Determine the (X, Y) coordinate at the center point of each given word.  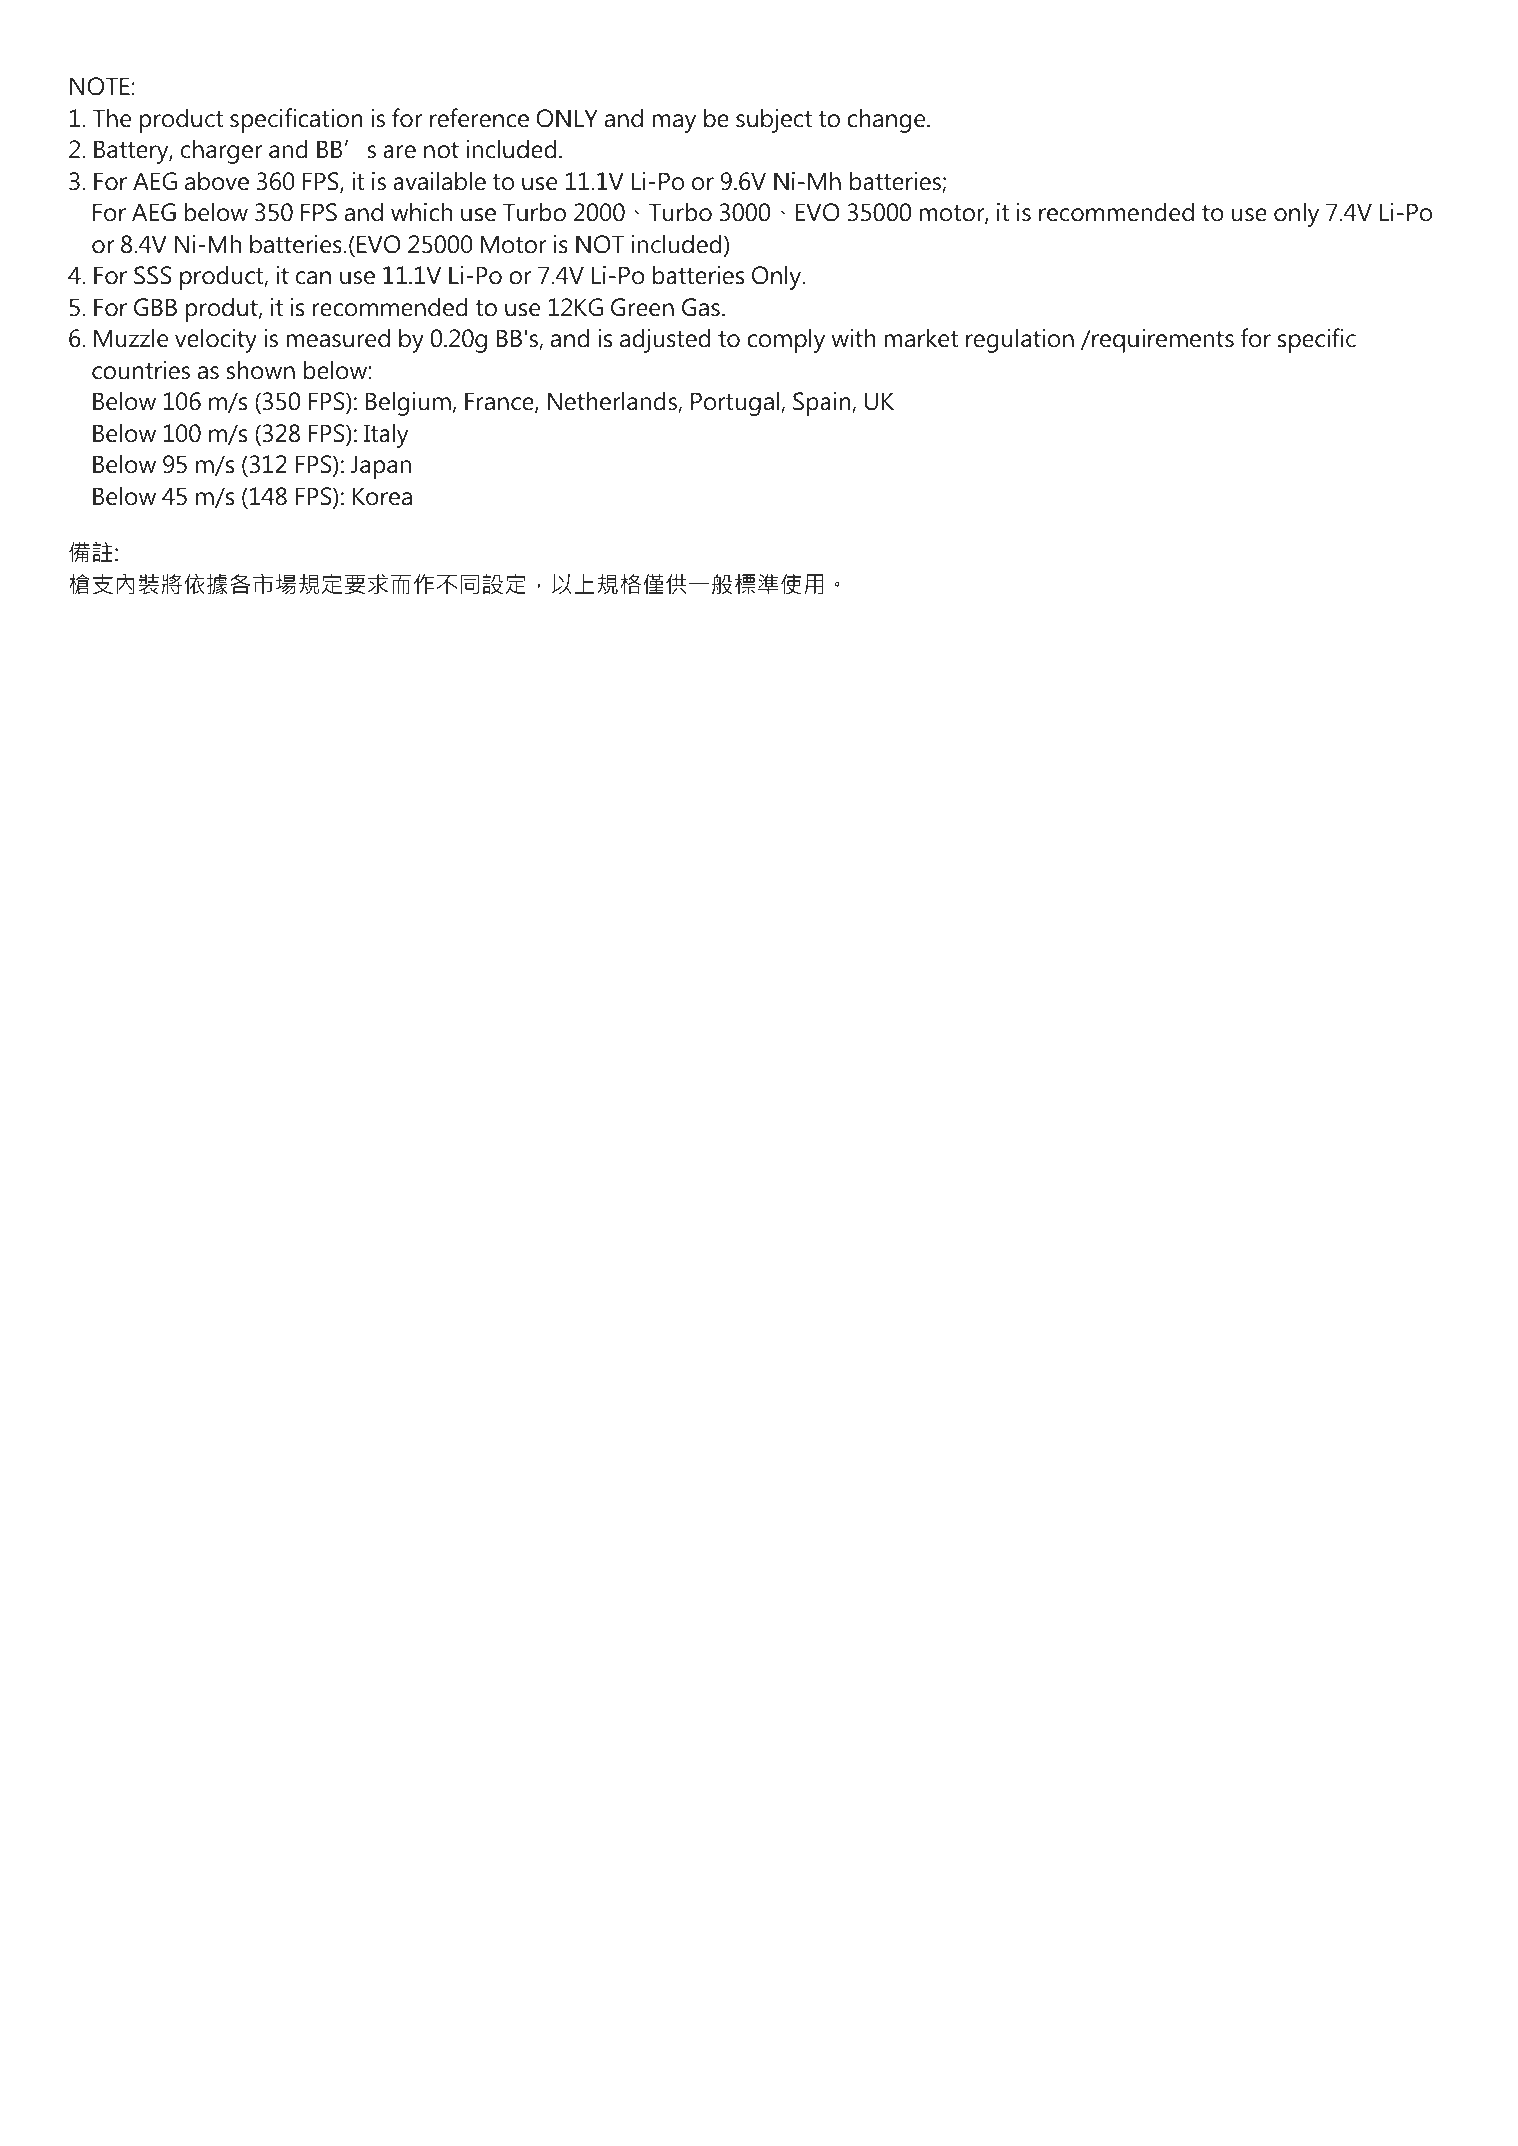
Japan (381, 467)
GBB (155, 307)
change (887, 120)
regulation (1020, 340)
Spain (823, 404)
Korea (382, 496)
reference (479, 118)
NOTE (100, 86)
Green (642, 307)
